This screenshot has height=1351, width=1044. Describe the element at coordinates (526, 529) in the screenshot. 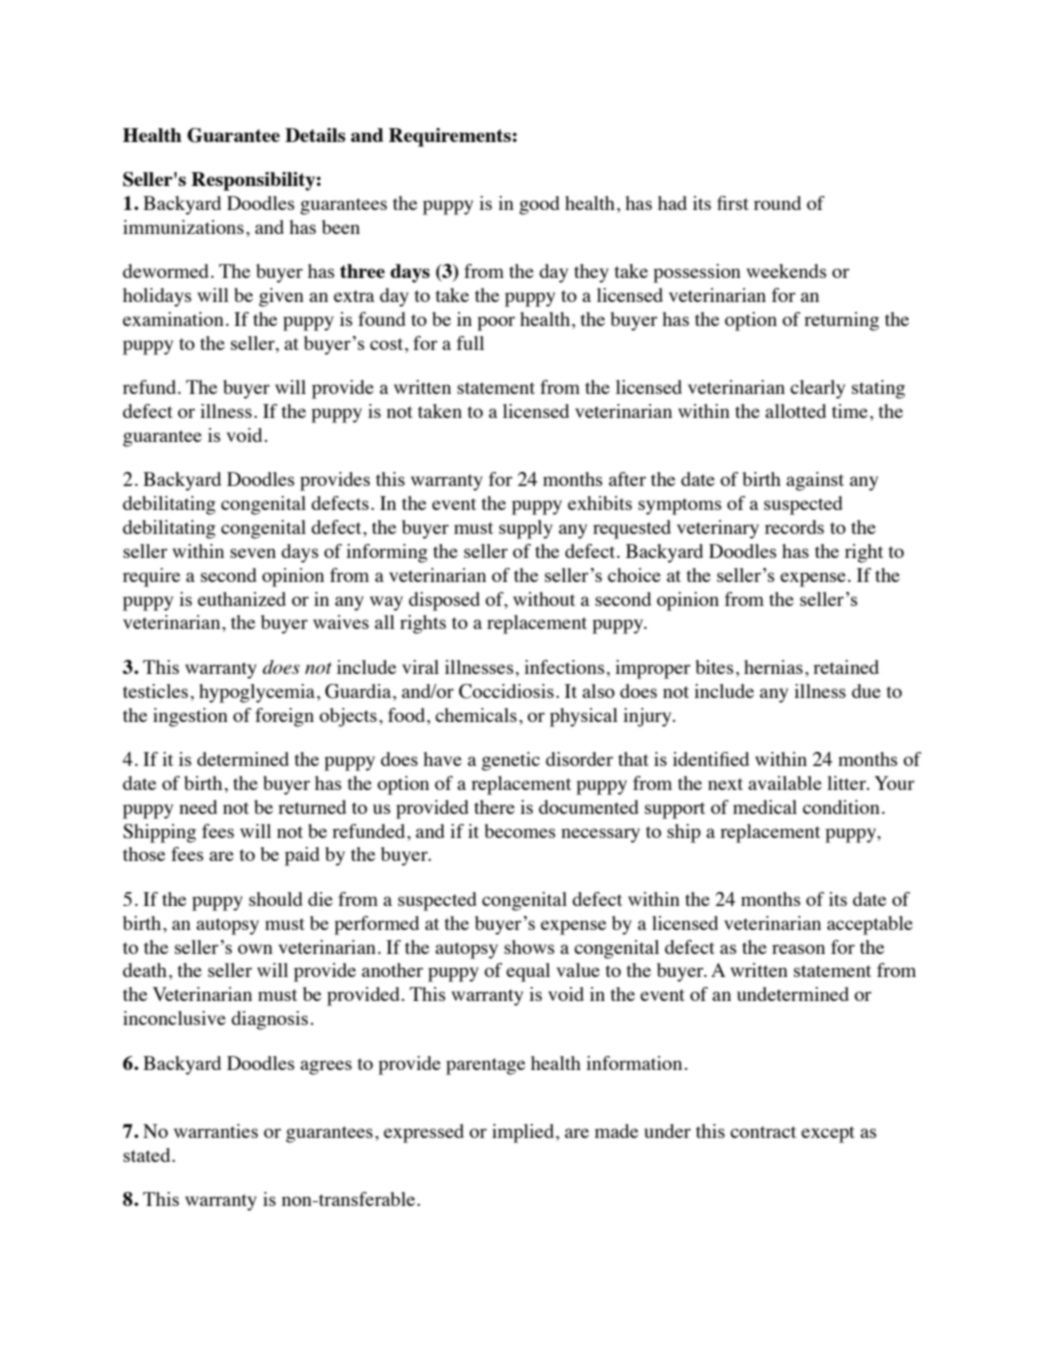

I see `supply` at that location.
